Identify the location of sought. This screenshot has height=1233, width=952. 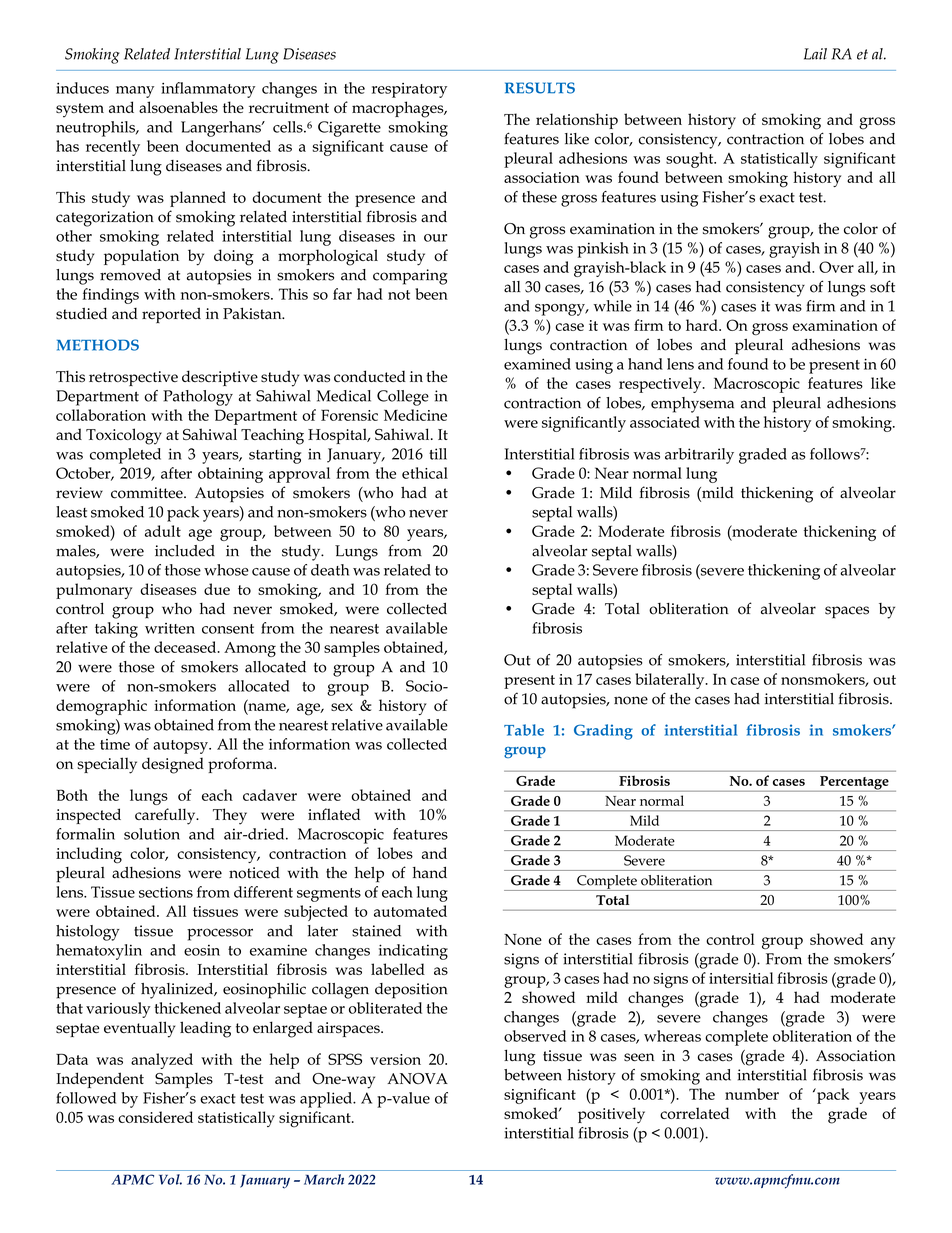
(691, 160).
